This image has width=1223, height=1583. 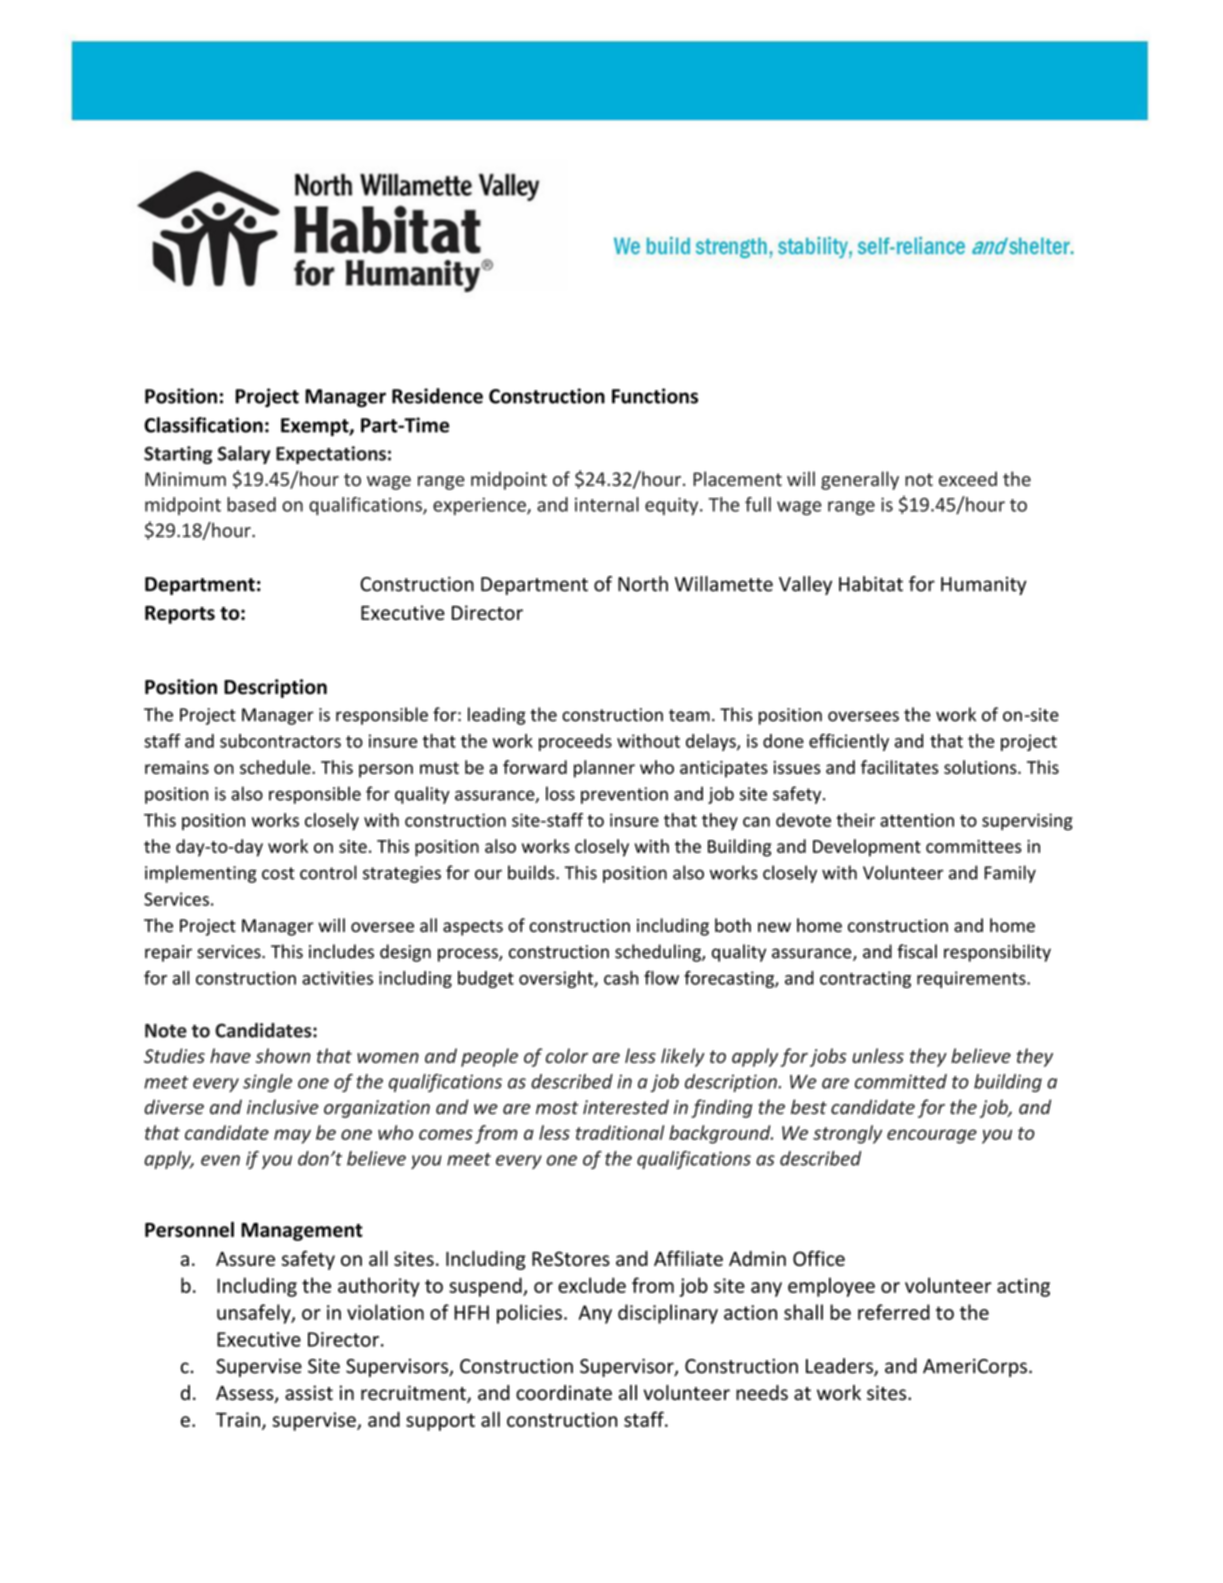 What do you see at coordinates (564, 1392) in the image?
I see `coordinate` at bounding box center [564, 1392].
